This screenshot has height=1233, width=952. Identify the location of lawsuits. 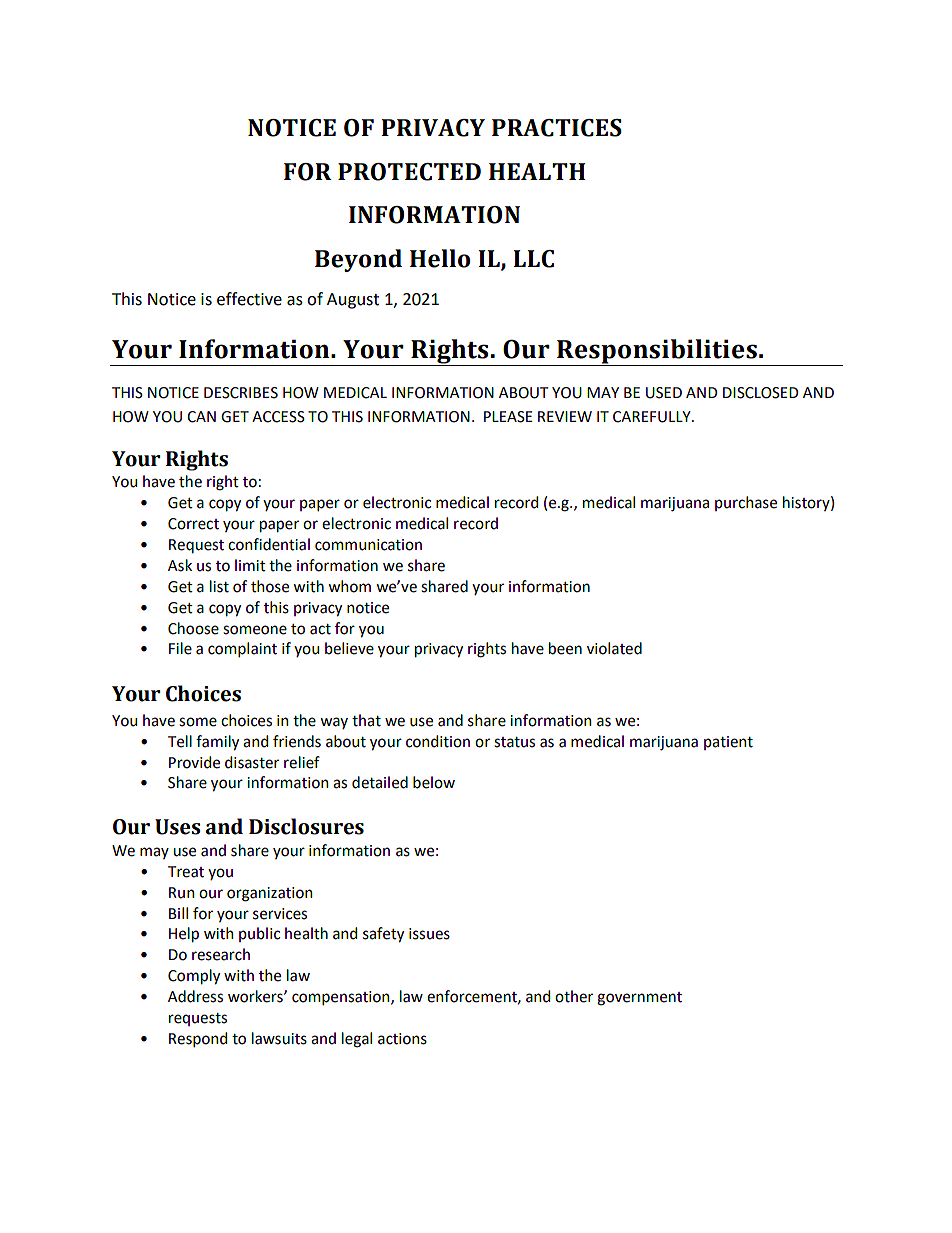
(279, 1038).
